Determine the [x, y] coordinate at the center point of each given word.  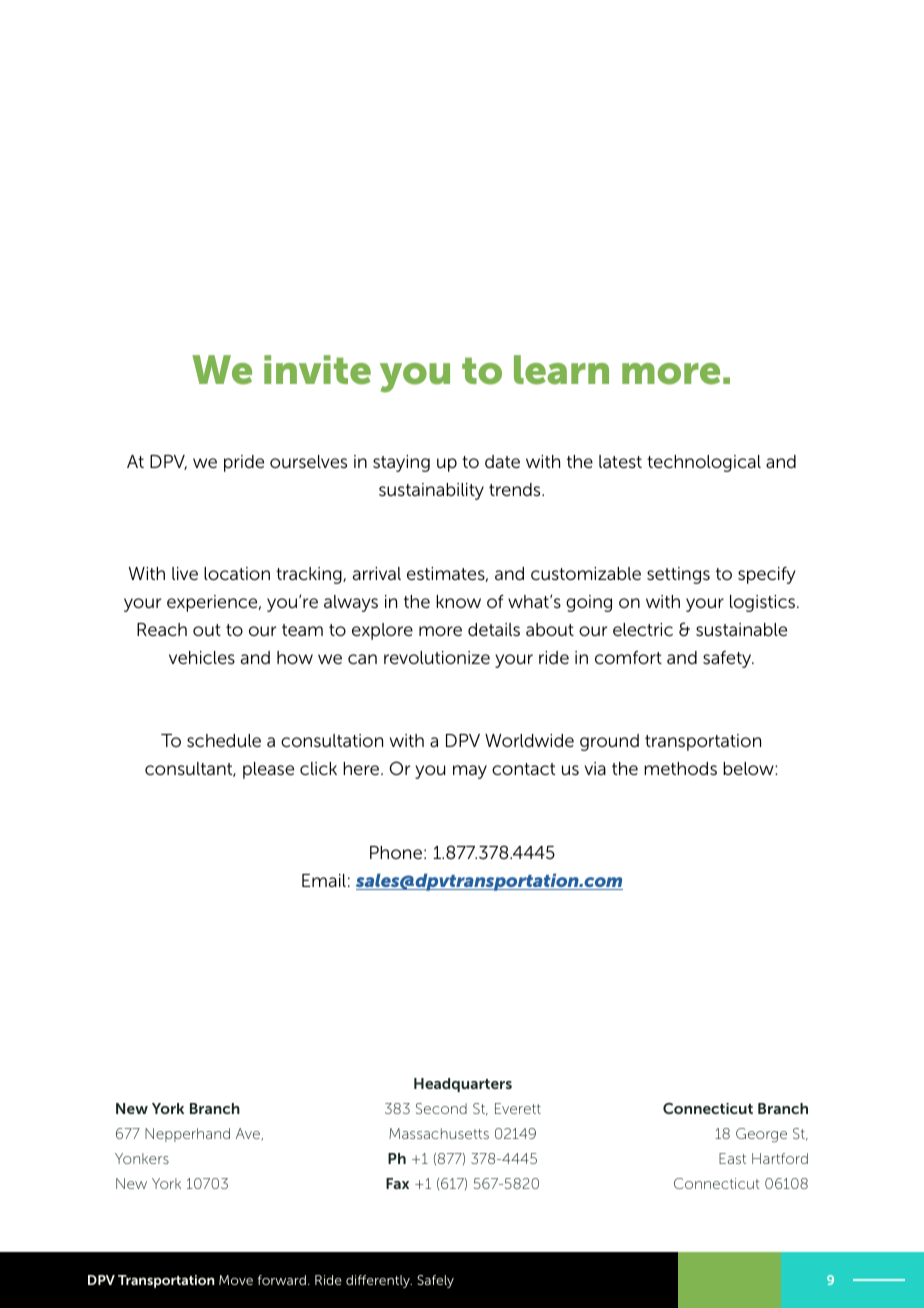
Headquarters [463, 1085]
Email [324, 880]
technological [704, 463]
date [502, 461]
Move [236, 1280]
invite [317, 370]
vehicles [202, 658]
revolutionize [437, 657]
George [761, 1135]
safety [728, 659]
